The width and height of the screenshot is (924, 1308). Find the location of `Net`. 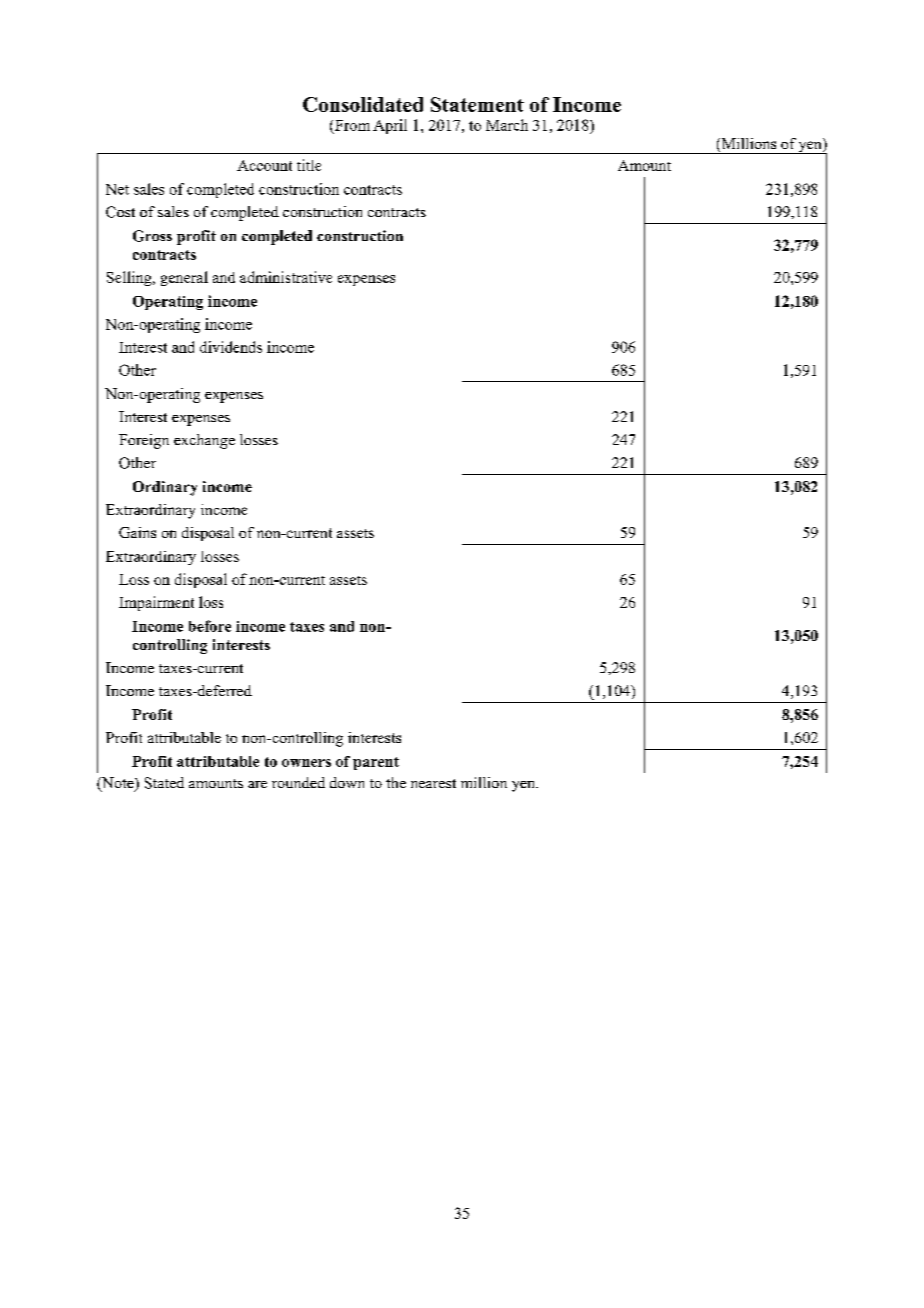

Net is located at coordinates (117, 189).
